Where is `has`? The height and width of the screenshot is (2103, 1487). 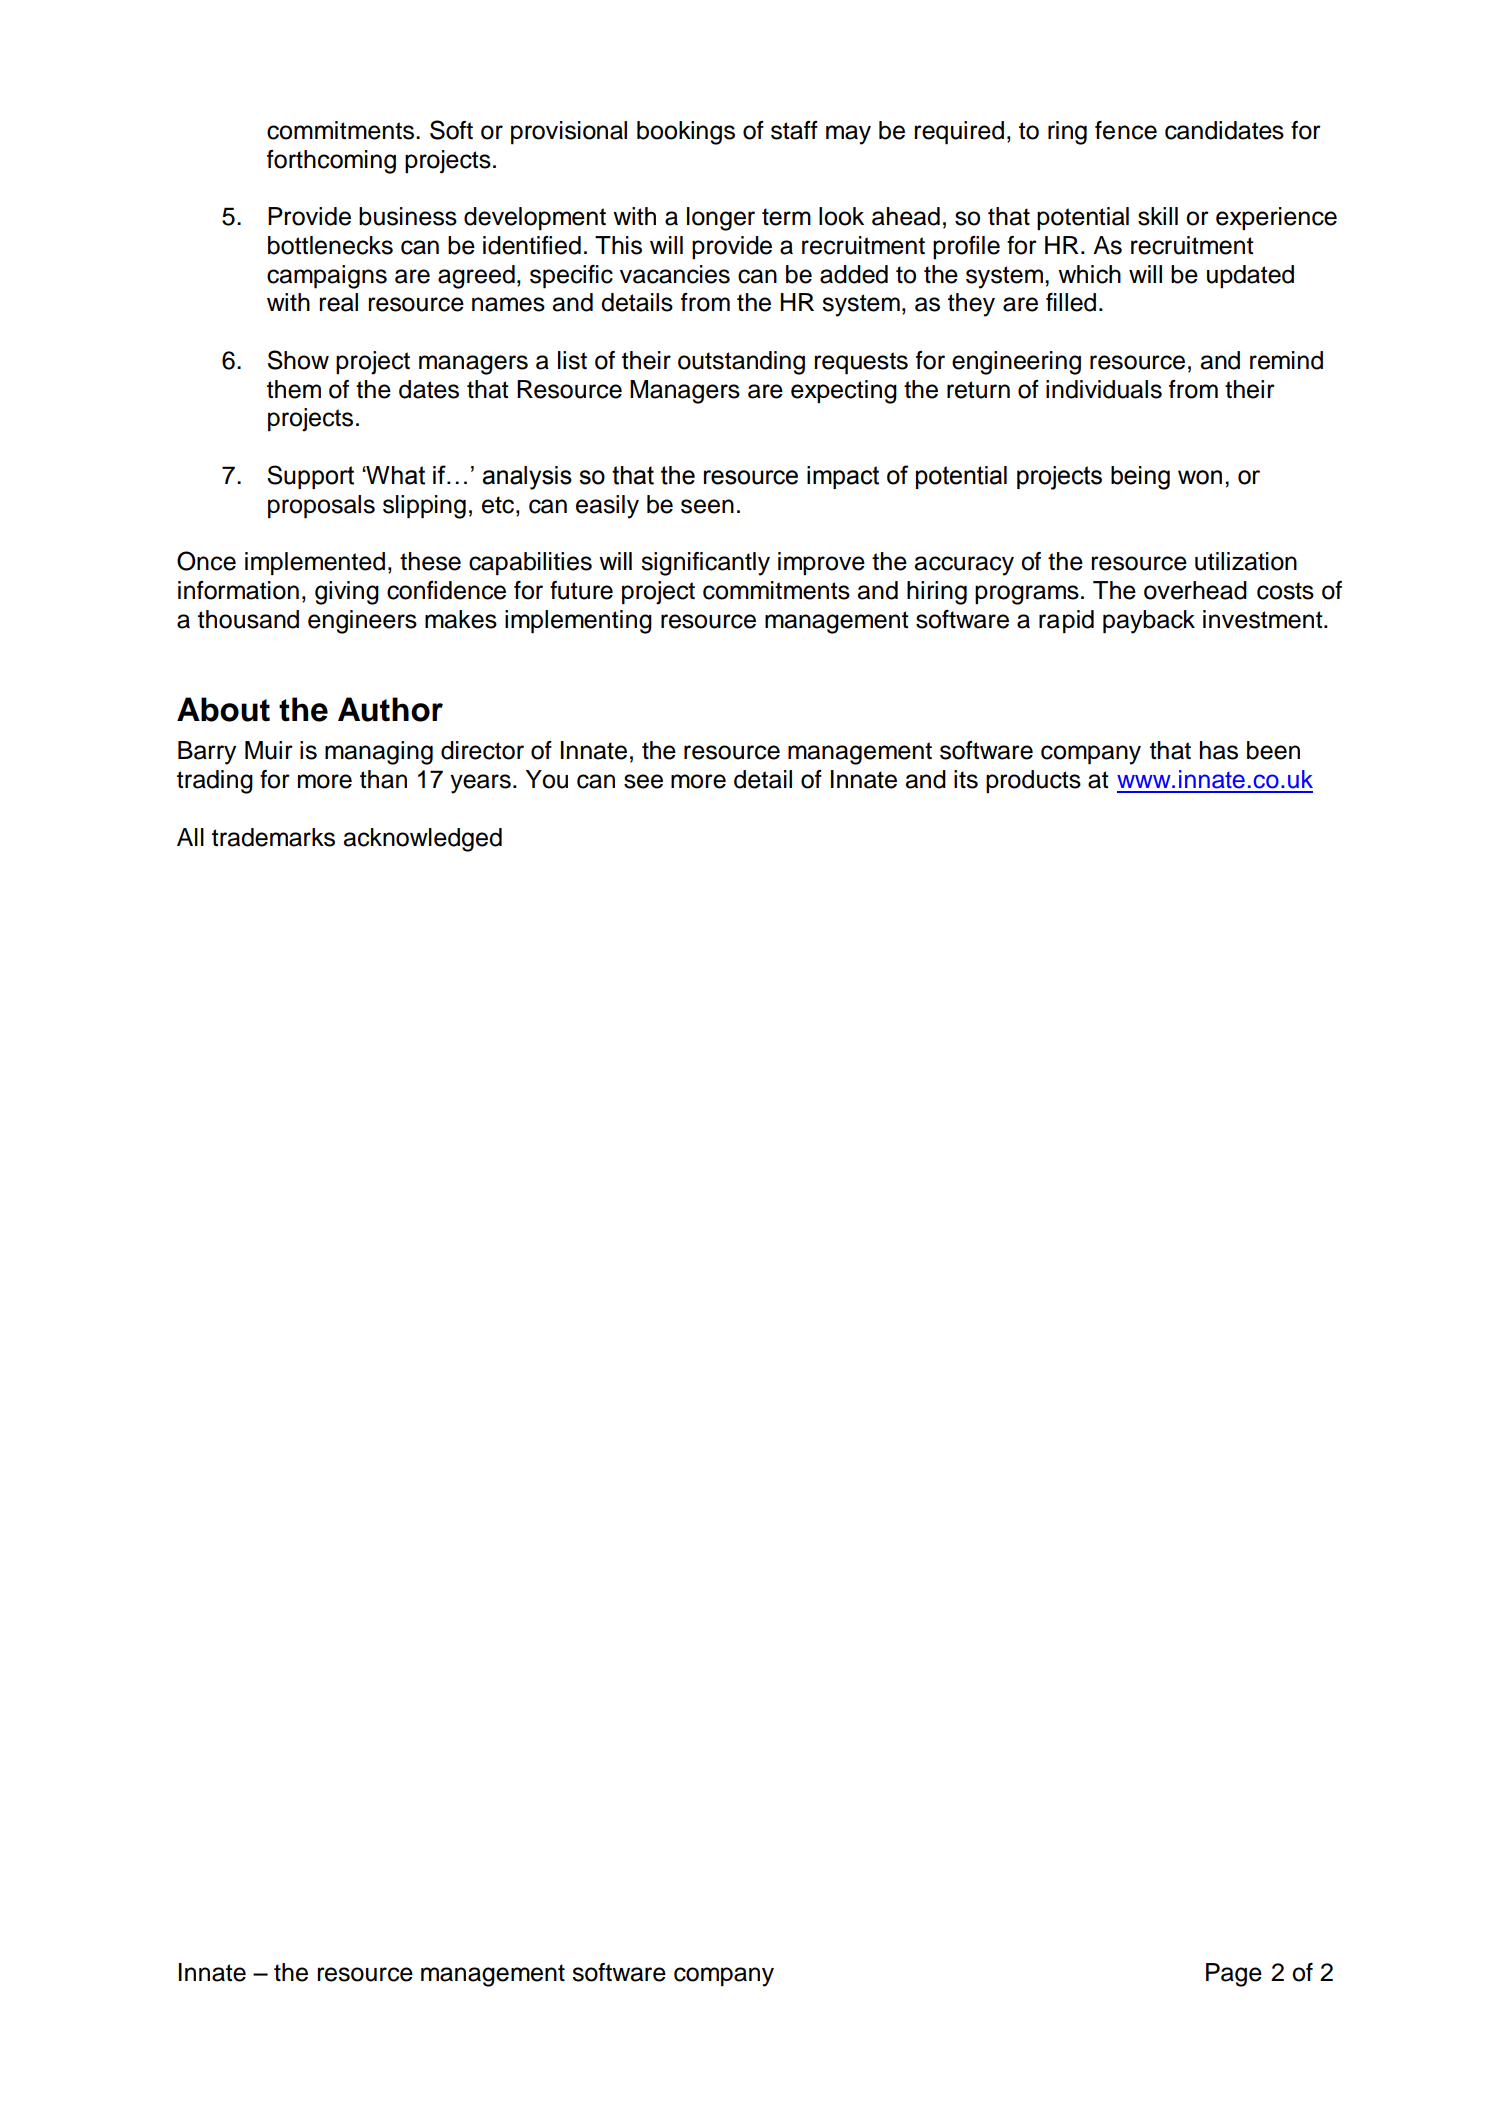 has is located at coordinates (1219, 750).
